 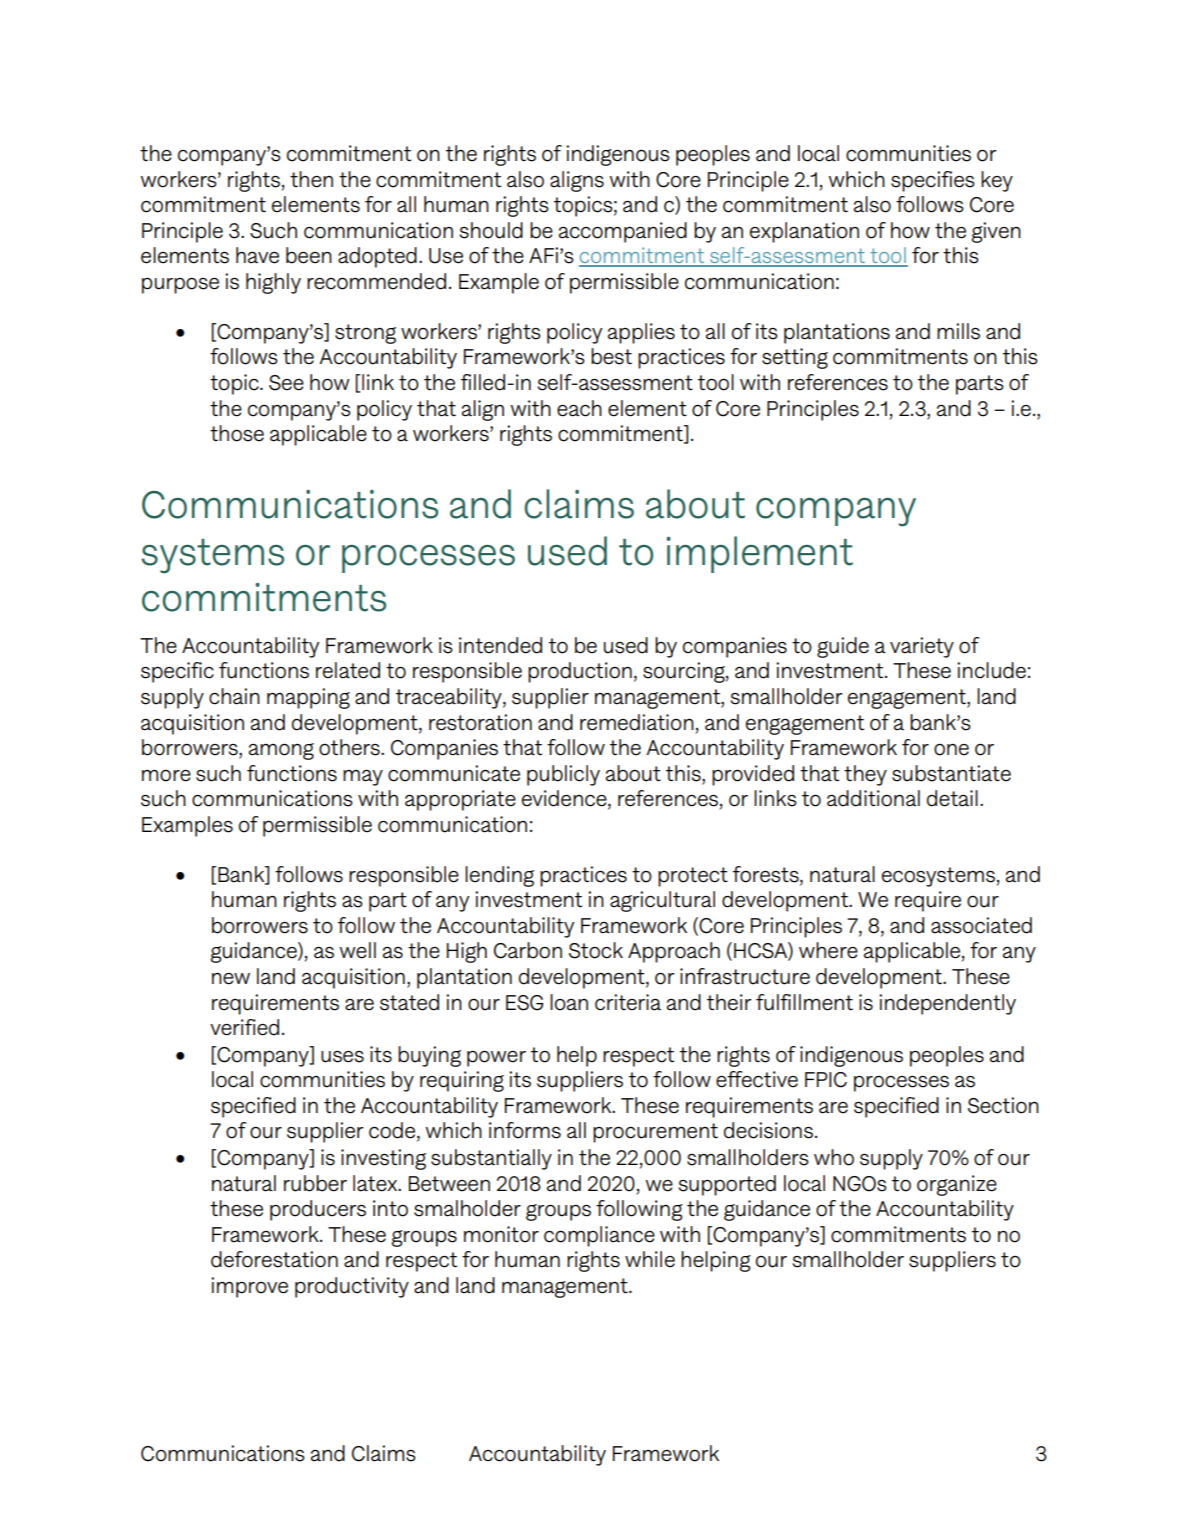 What do you see at coordinates (951, 750) in the screenshot?
I see `one` at bounding box center [951, 750].
